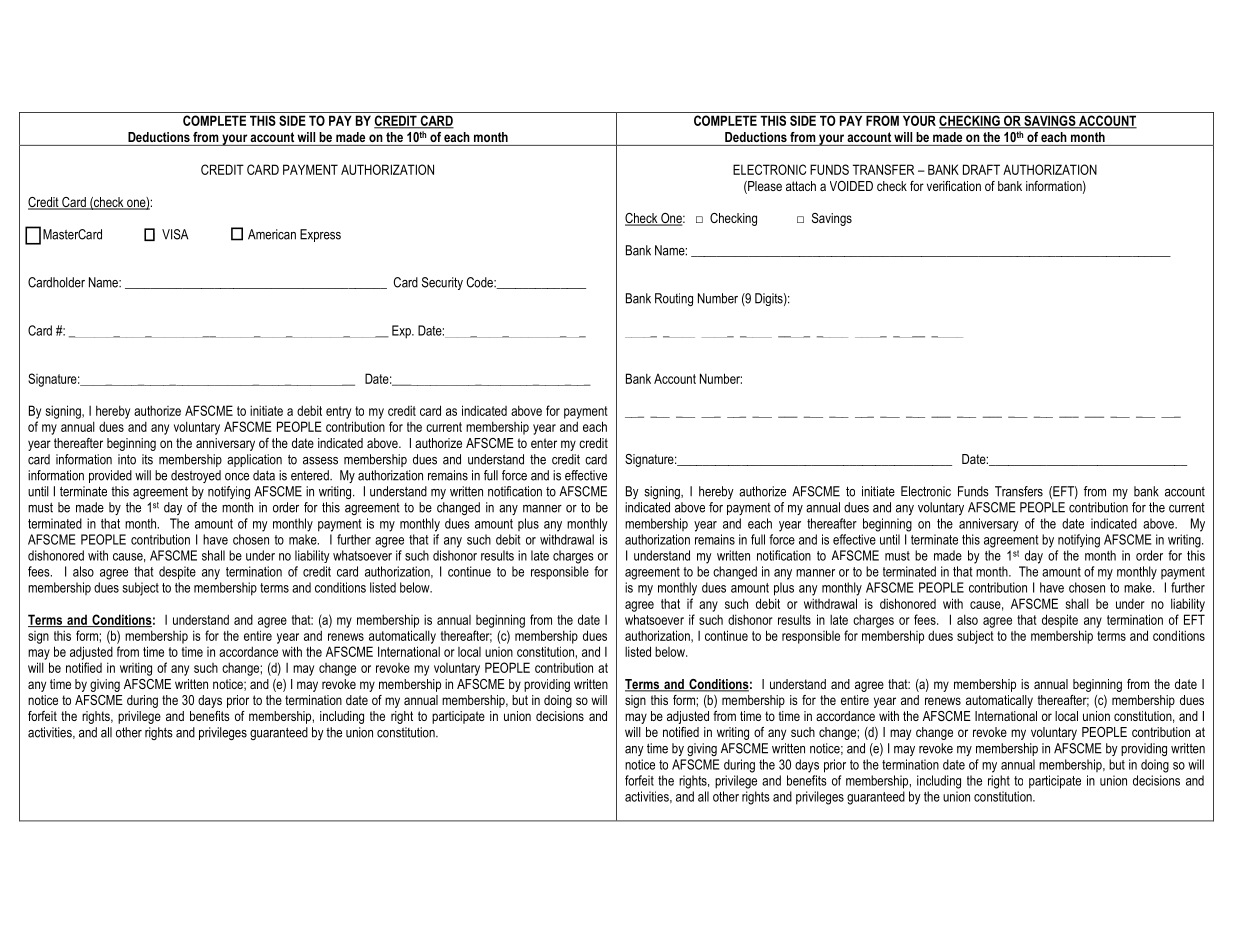 Image resolution: width=1233 pixels, height=952 pixels. What do you see at coordinates (264, 475) in the screenshot?
I see `data` at bounding box center [264, 475].
